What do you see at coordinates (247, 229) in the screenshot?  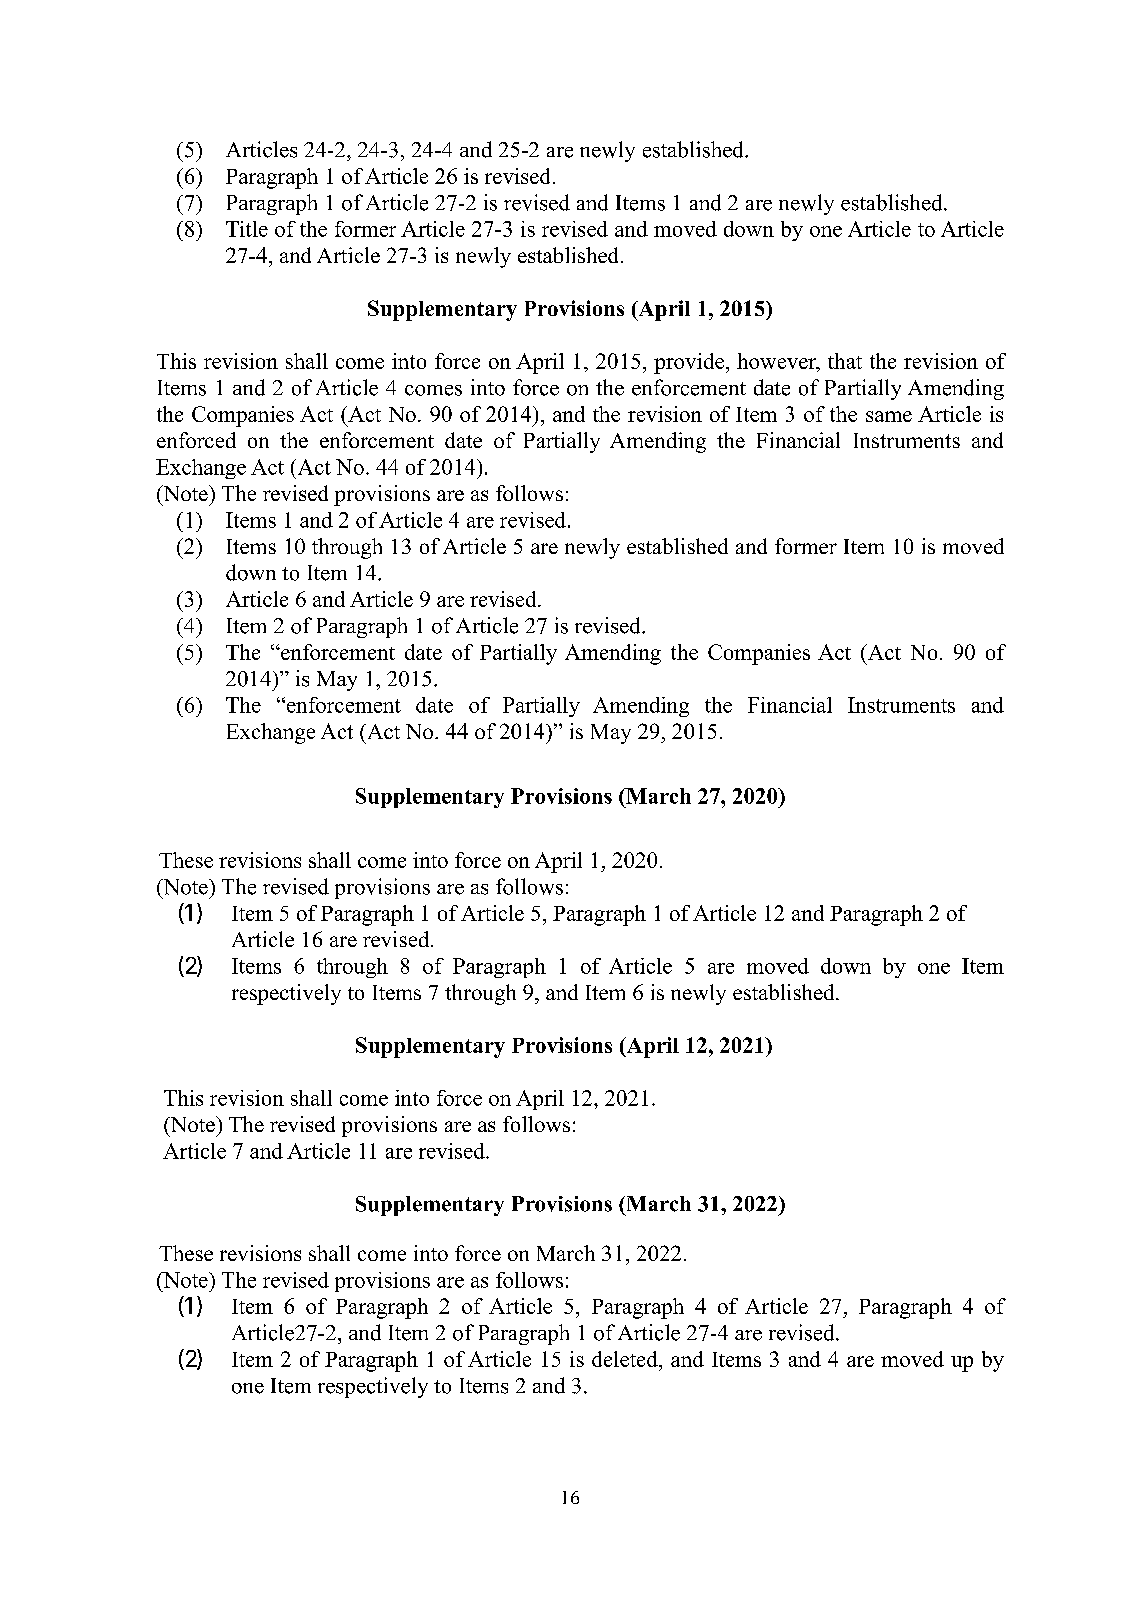 I see `Title` at bounding box center [247, 229].
